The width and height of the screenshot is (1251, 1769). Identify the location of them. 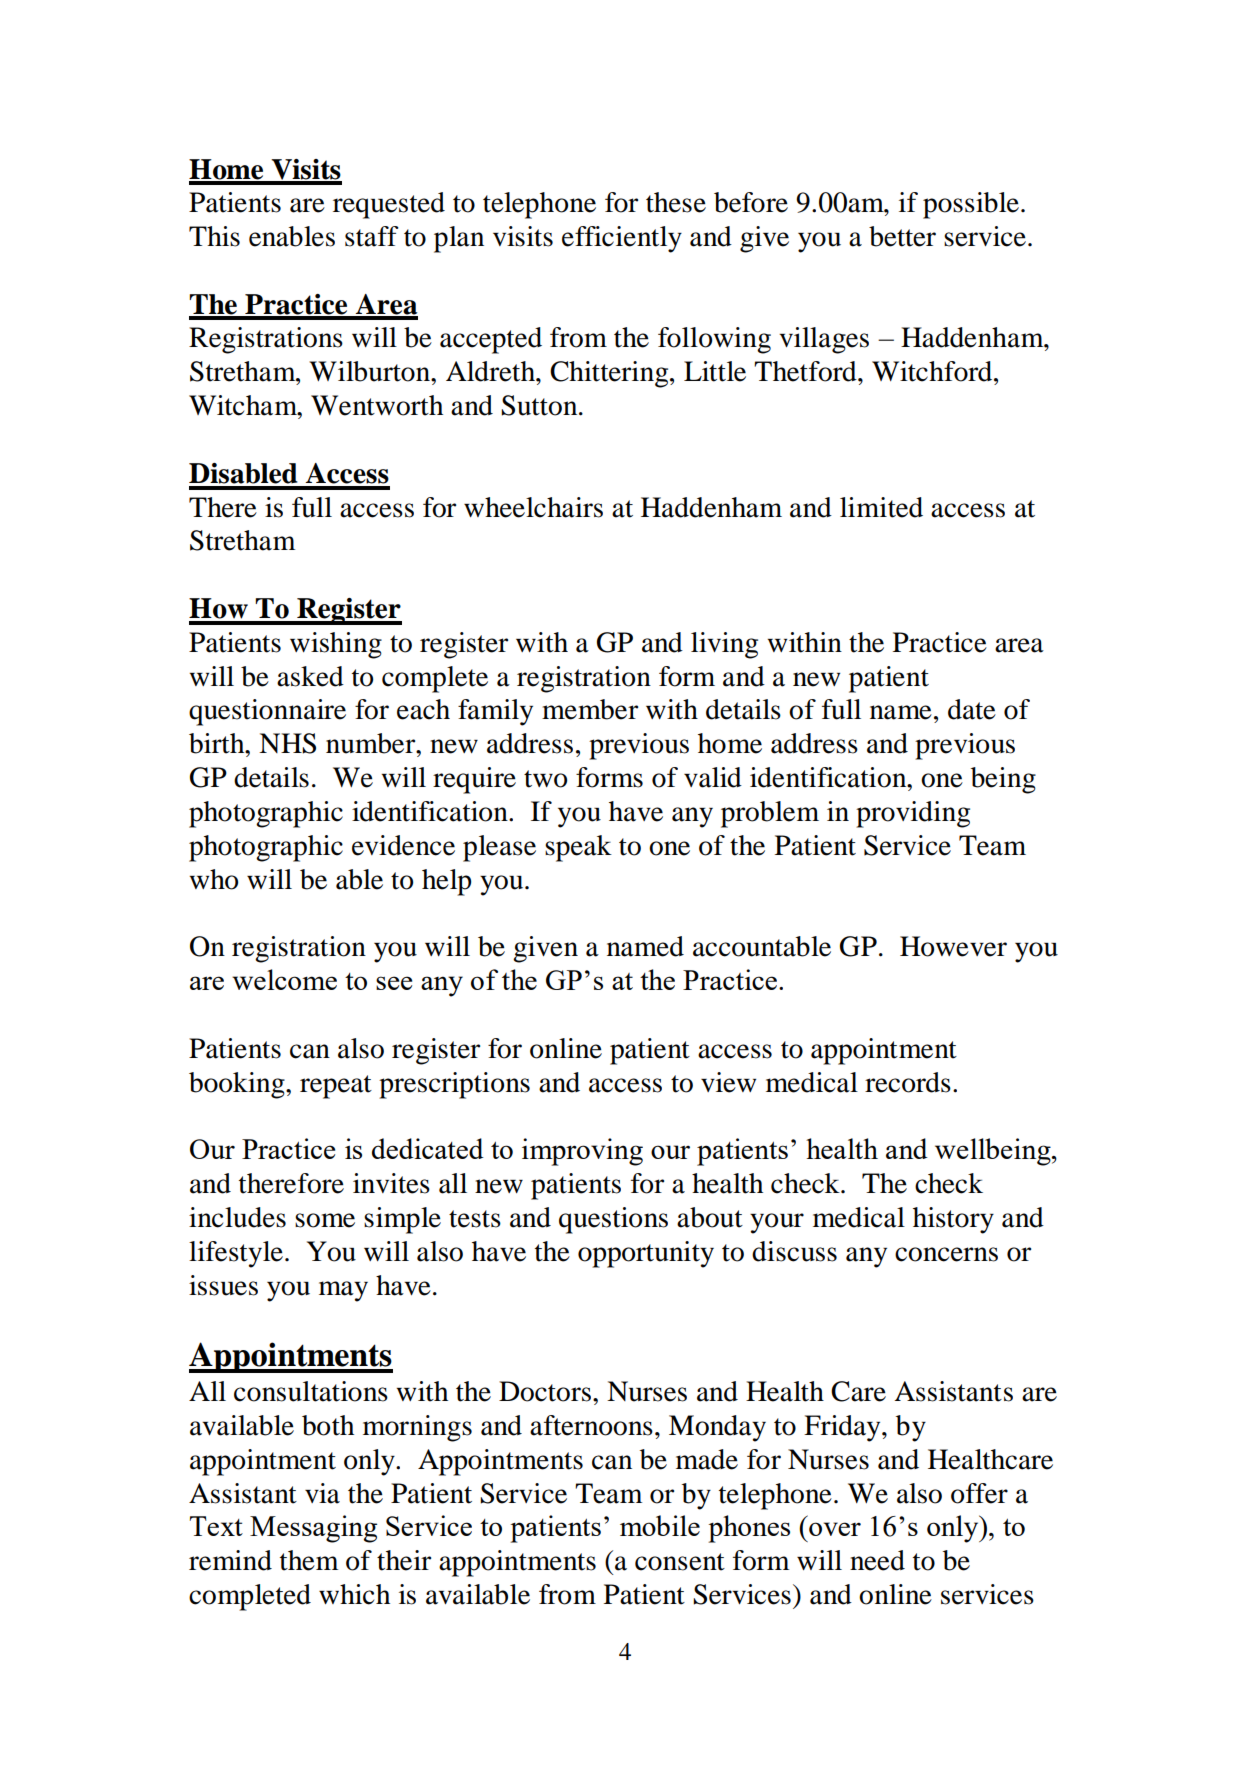
(309, 1560).
